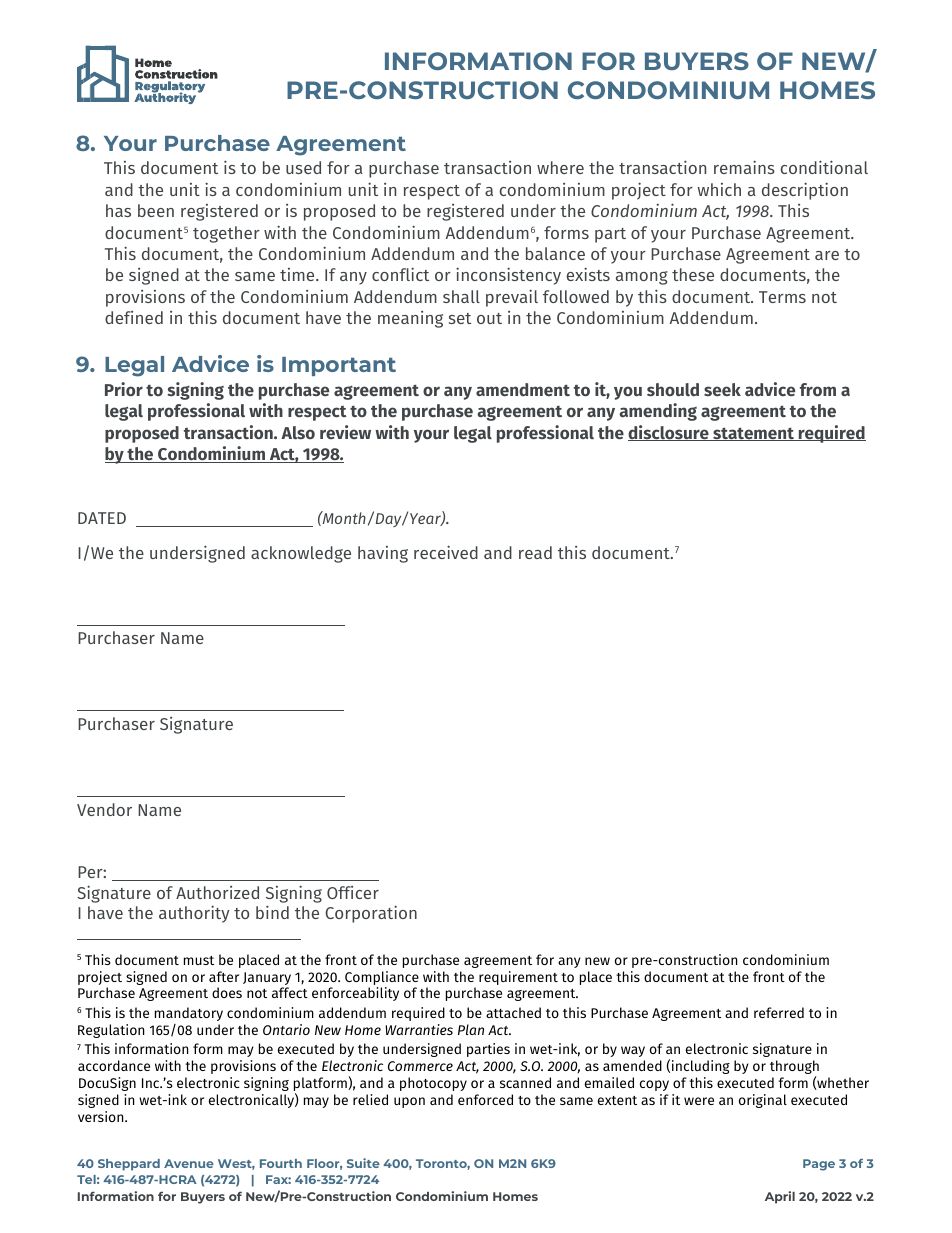 The image size is (952, 1233). Describe the element at coordinates (560, 167) in the page. I see `where` at that location.
